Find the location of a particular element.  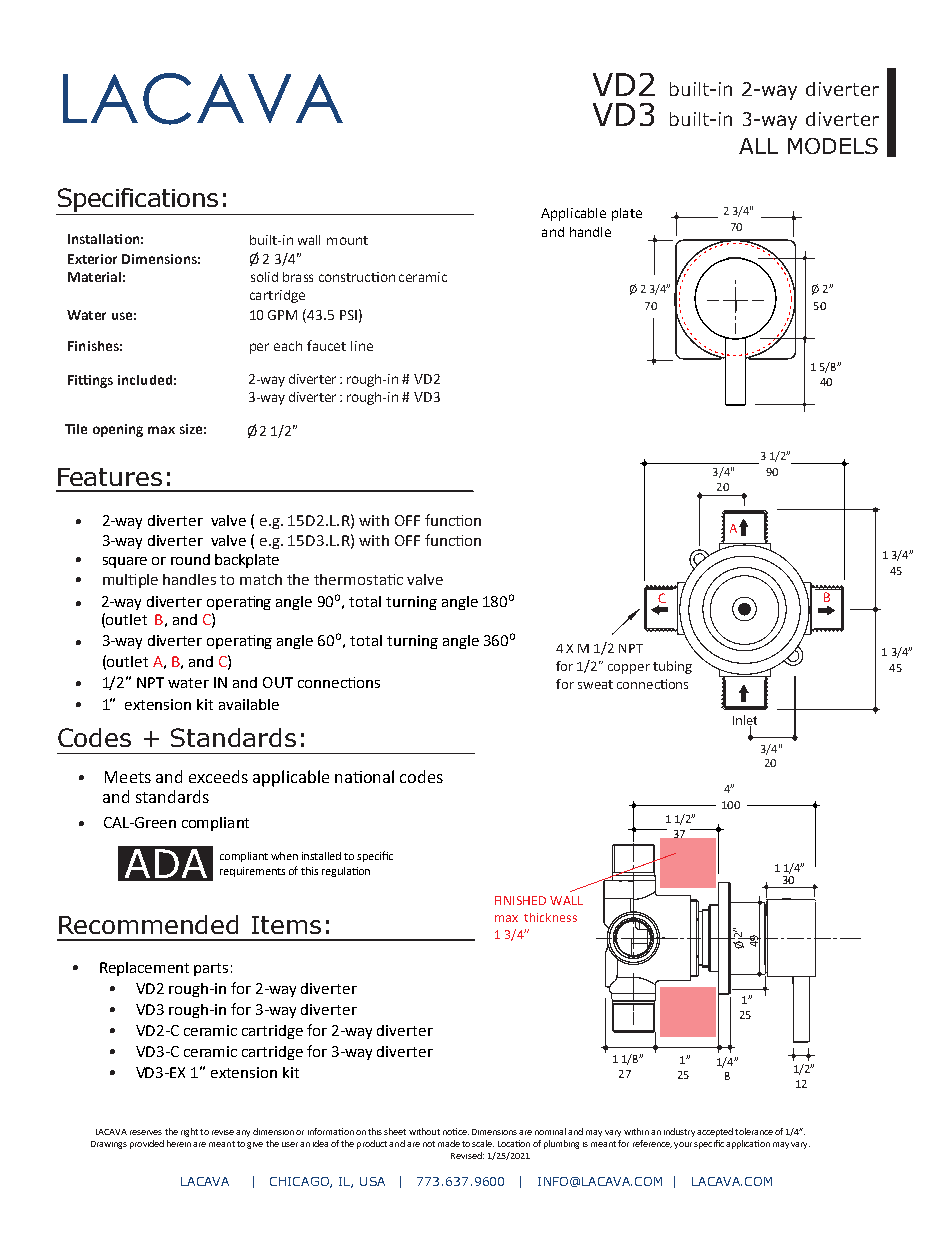

opening is located at coordinates (118, 430).
